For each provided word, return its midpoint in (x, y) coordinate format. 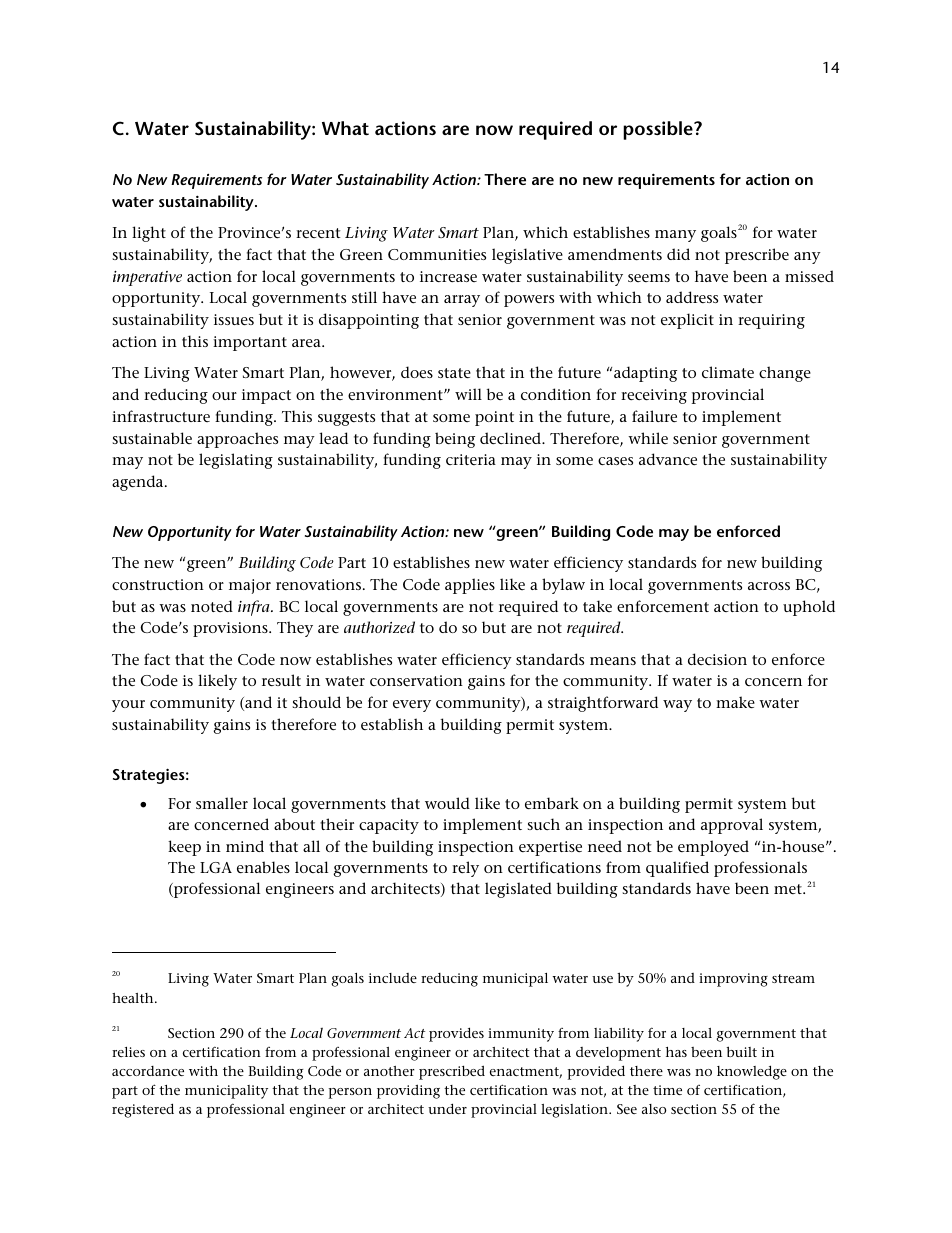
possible (659, 130)
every (412, 706)
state (454, 373)
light (149, 234)
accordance (148, 1071)
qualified (677, 869)
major (250, 586)
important (250, 343)
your (128, 706)
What (345, 128)
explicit (687, 321)
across (769, 586)
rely (465, 869)
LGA (216, 867)
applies (470, 586)
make (735, 702)
